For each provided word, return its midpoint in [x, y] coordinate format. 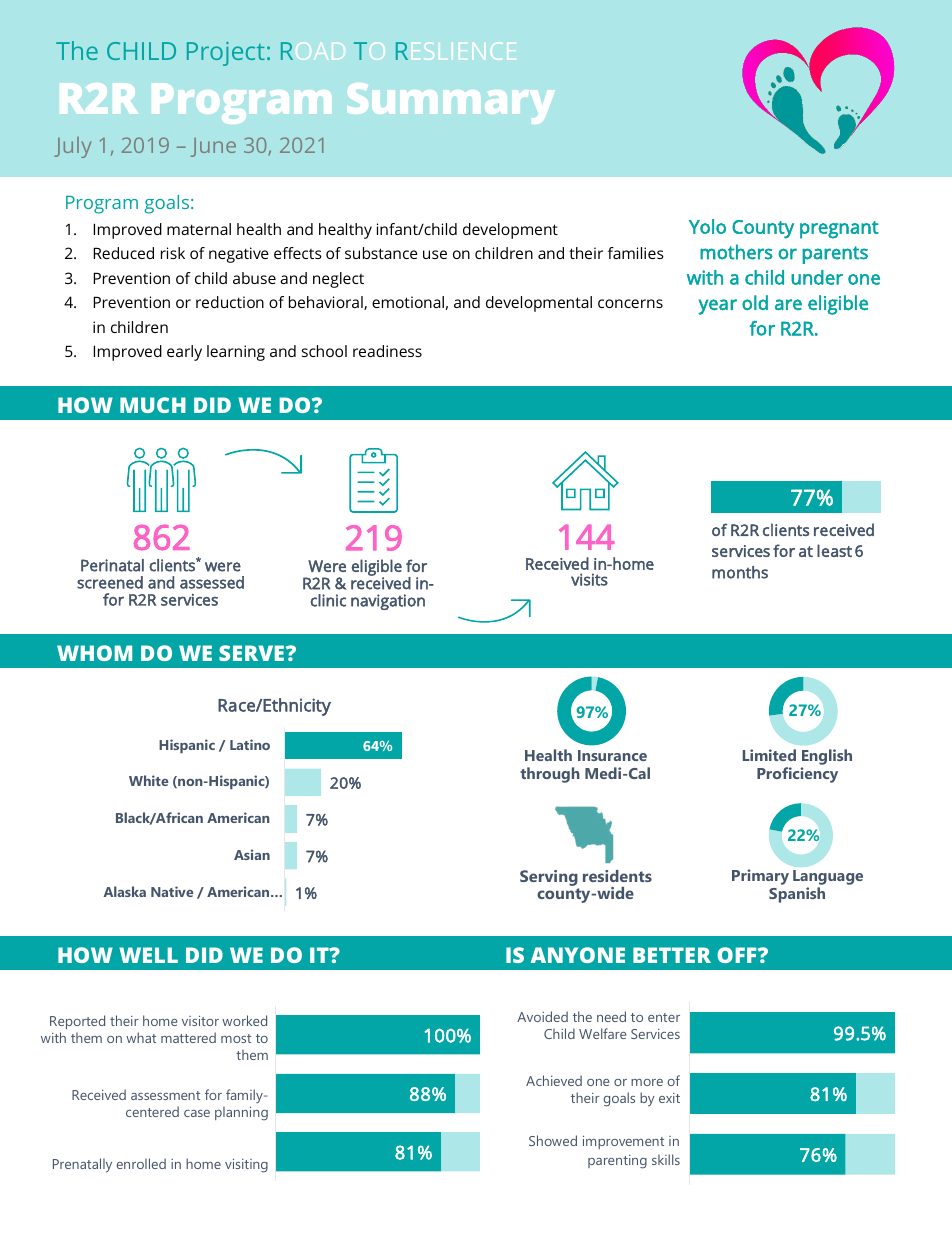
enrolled [141, 1163]
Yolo [707, 226]
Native [172, 891]
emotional [408, 302]
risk [173, 253]
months [740, 572]
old [755, 302]
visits [589, 579]
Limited [769, 755]
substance [381, 253]
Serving [549, 879]
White [149, 780]
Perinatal [112, 565]
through [550, 775]
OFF [738, 955]
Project [226, 54]
